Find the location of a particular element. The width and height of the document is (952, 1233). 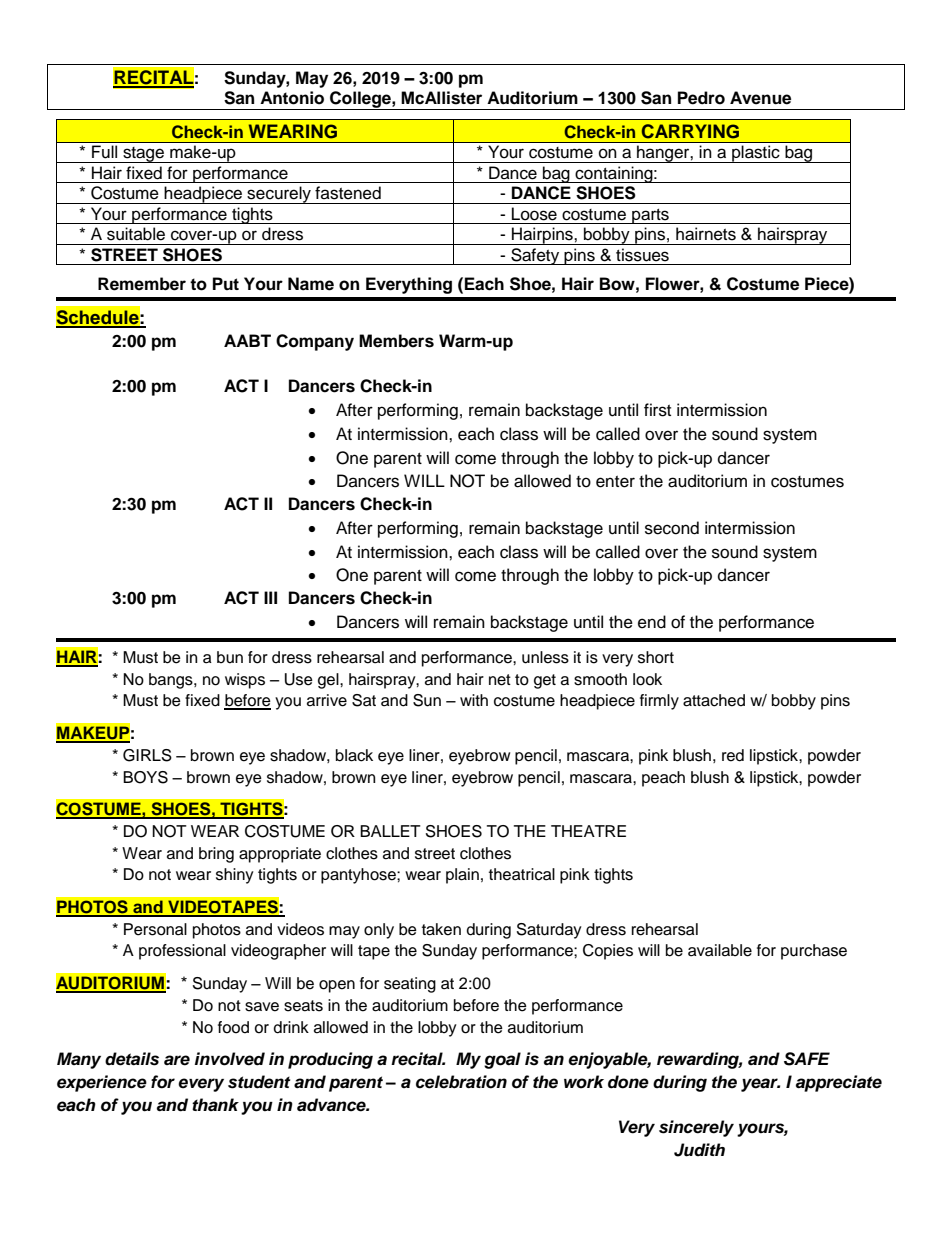

Company is located at coordinates (315, 342).
